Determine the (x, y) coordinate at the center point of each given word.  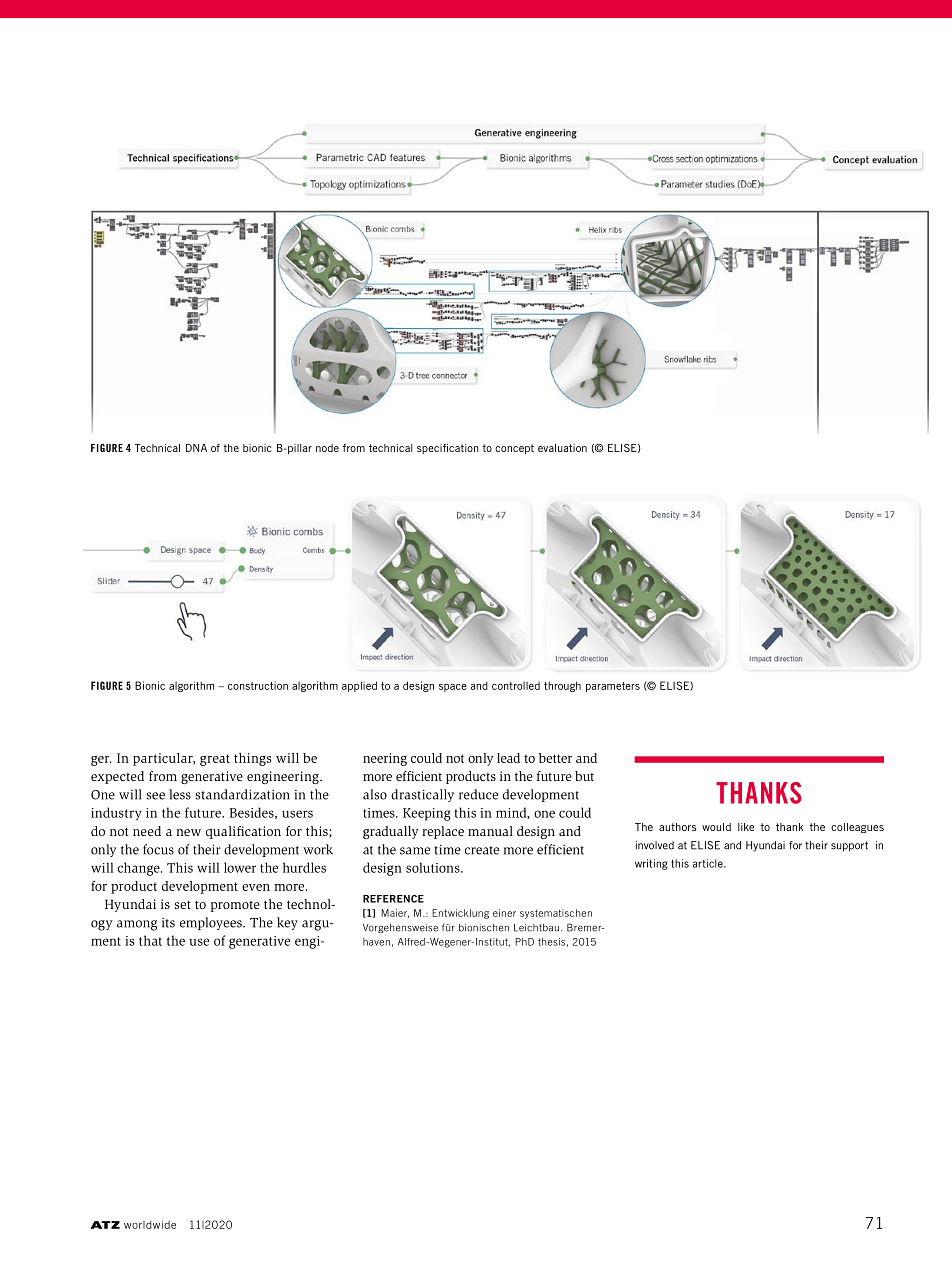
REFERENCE (393, 899)
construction (258, 685)
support (849, 846)
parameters (613, 687)
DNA (196, 448)
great (215, 760)
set (183, 904)
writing (651, 864)
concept (514, 449)
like (746, 827)
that (150, 940)
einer (504, 913)
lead (508, 758)
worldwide (150, 1224)
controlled (516, 686)
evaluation (562, 448)
